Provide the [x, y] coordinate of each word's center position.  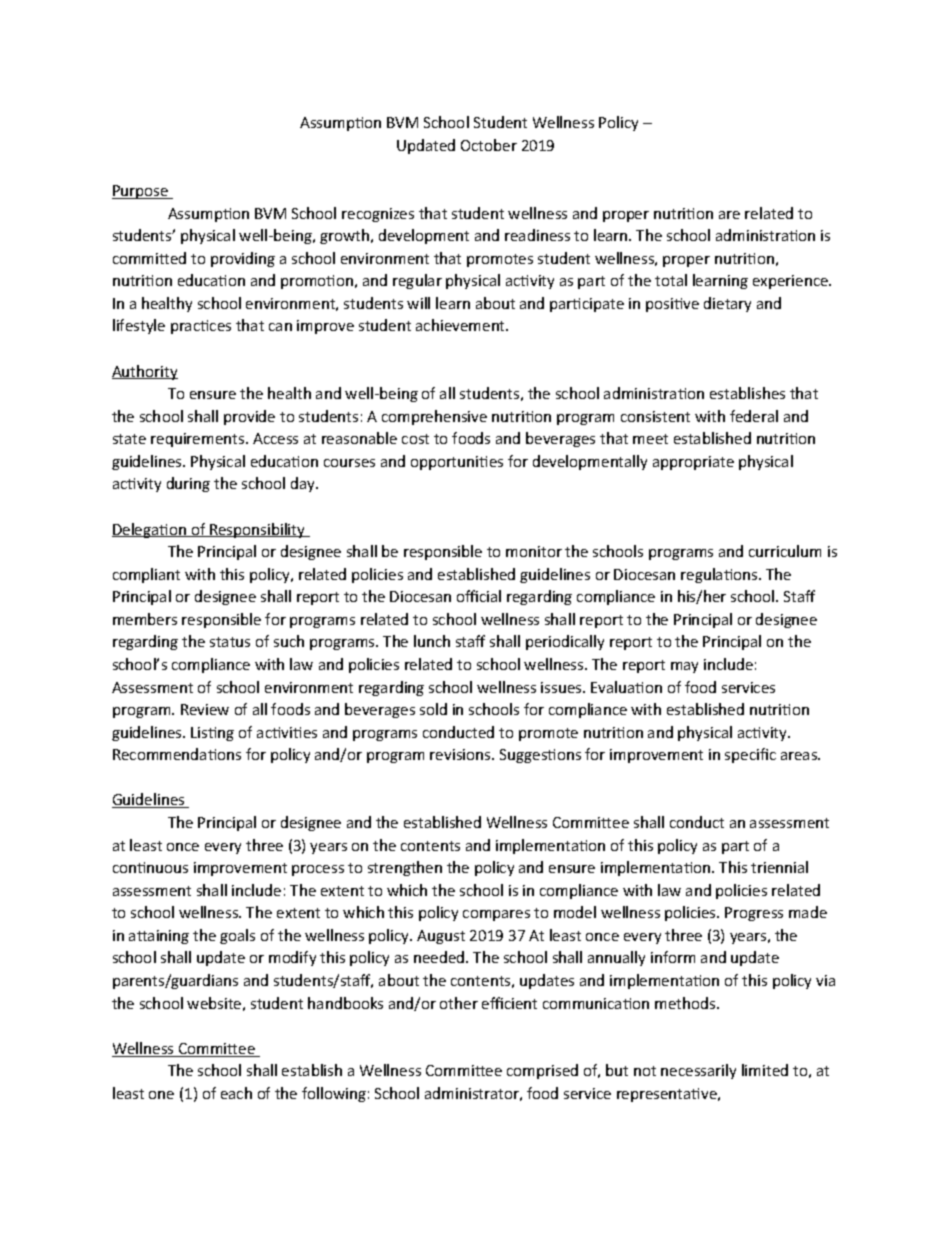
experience [791, 282]
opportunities [457, 463]
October [489, 145]
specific [750, 755]
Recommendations [177, 754]
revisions [461, 754]
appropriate [693, 463]
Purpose [141, 192]
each [236, 1093]
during [188, 484]
